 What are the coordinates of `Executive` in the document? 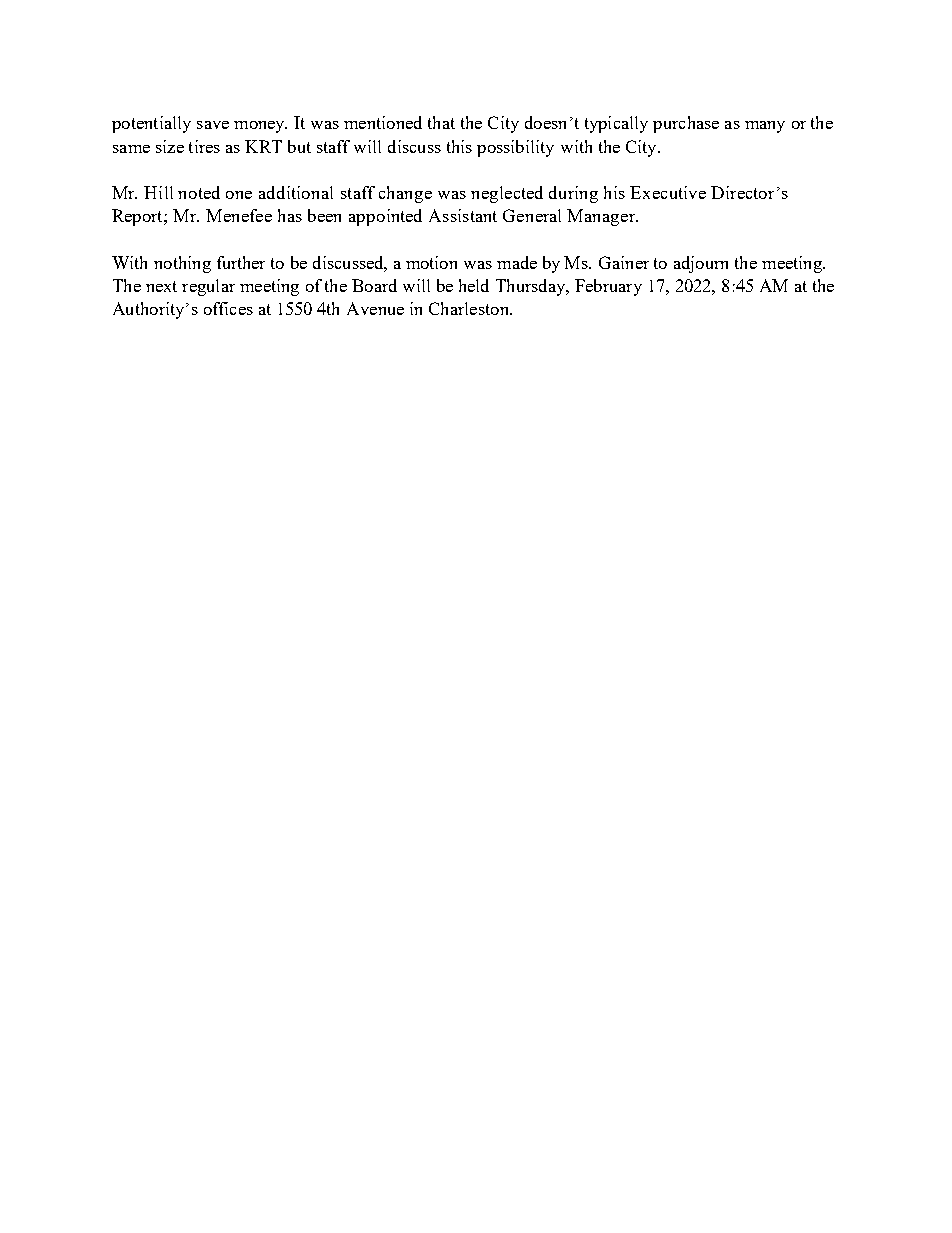 It's located at (668, 192).
